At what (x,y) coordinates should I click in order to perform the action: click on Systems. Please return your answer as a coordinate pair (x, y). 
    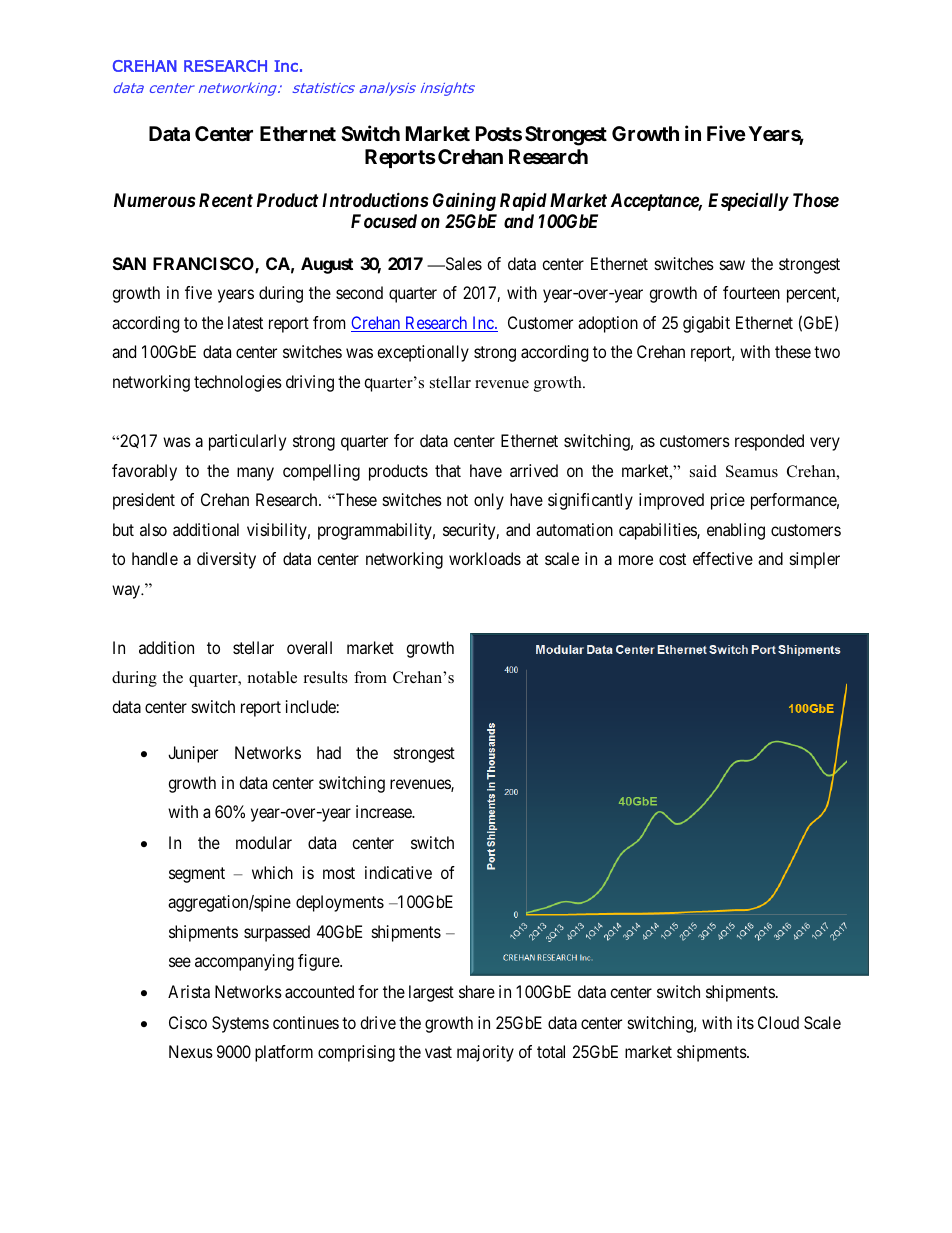
    Looking at the image, I should click on (240, 1024).
